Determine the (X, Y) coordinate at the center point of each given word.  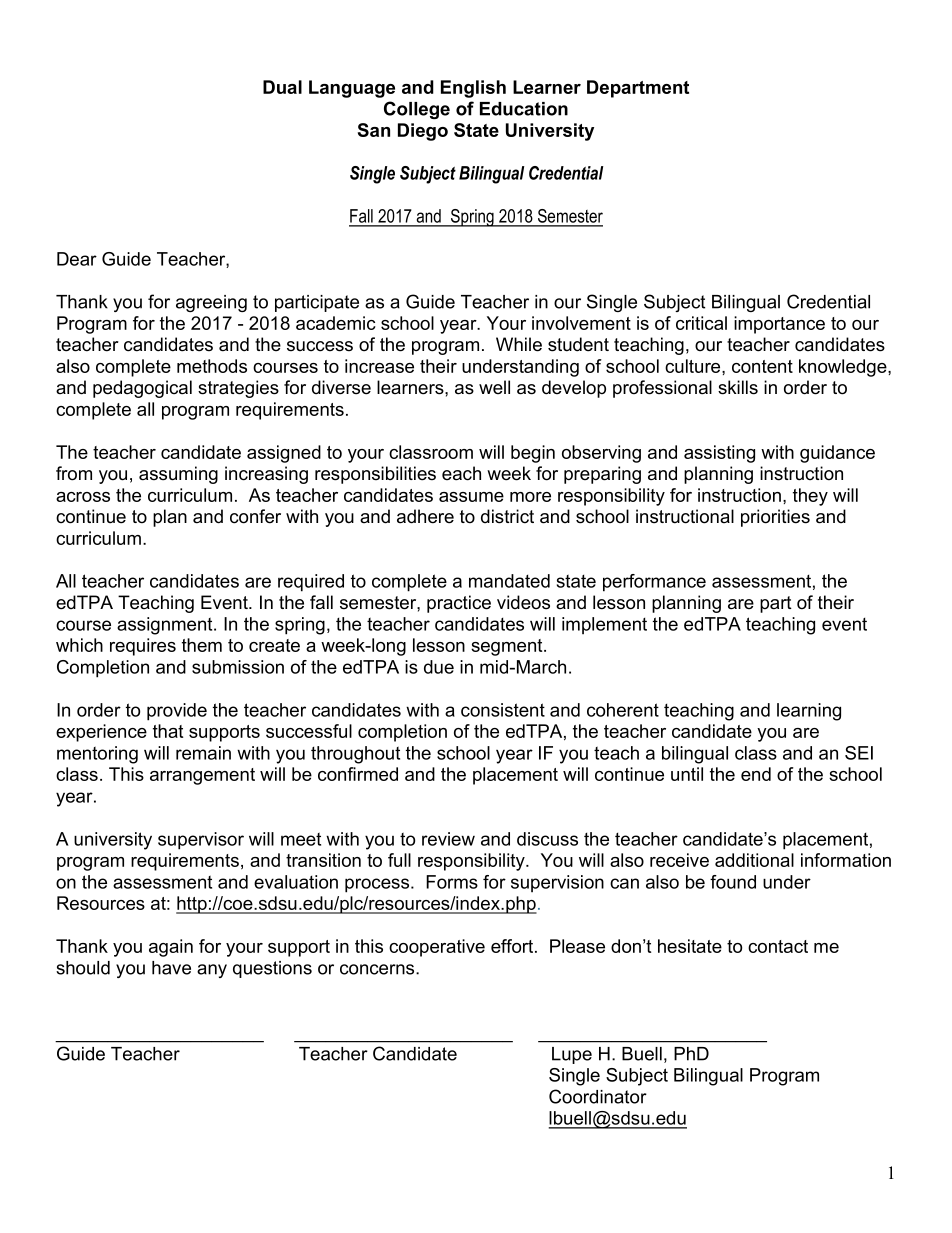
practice (459, 604)
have (171, 968)
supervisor (201, 841)
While (519, 344)
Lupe (572, 1055)
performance (654, 583)
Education (524, 109)
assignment (166, 626)
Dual (282, 87)
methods (212, 366)
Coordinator (598, 1096)
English (473, 89)
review (448, 839)
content (762, 366)
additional (754, 860)
